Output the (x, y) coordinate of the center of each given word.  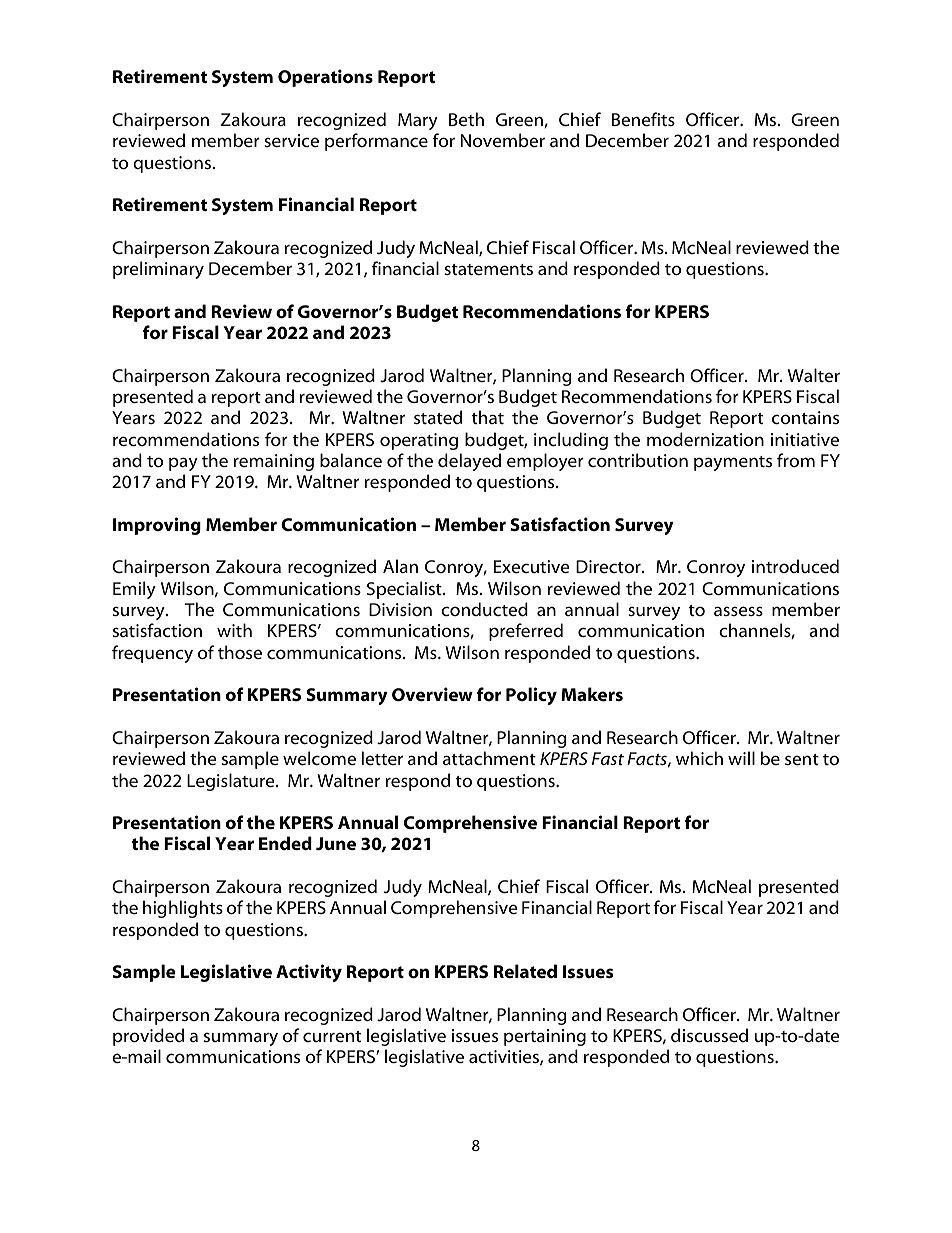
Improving (157, 526)
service (291, 140)
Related (525, 971)
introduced (795, 566)
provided (148, 1037)
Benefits (643, 119)
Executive (531, 566)
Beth (466, 119)
